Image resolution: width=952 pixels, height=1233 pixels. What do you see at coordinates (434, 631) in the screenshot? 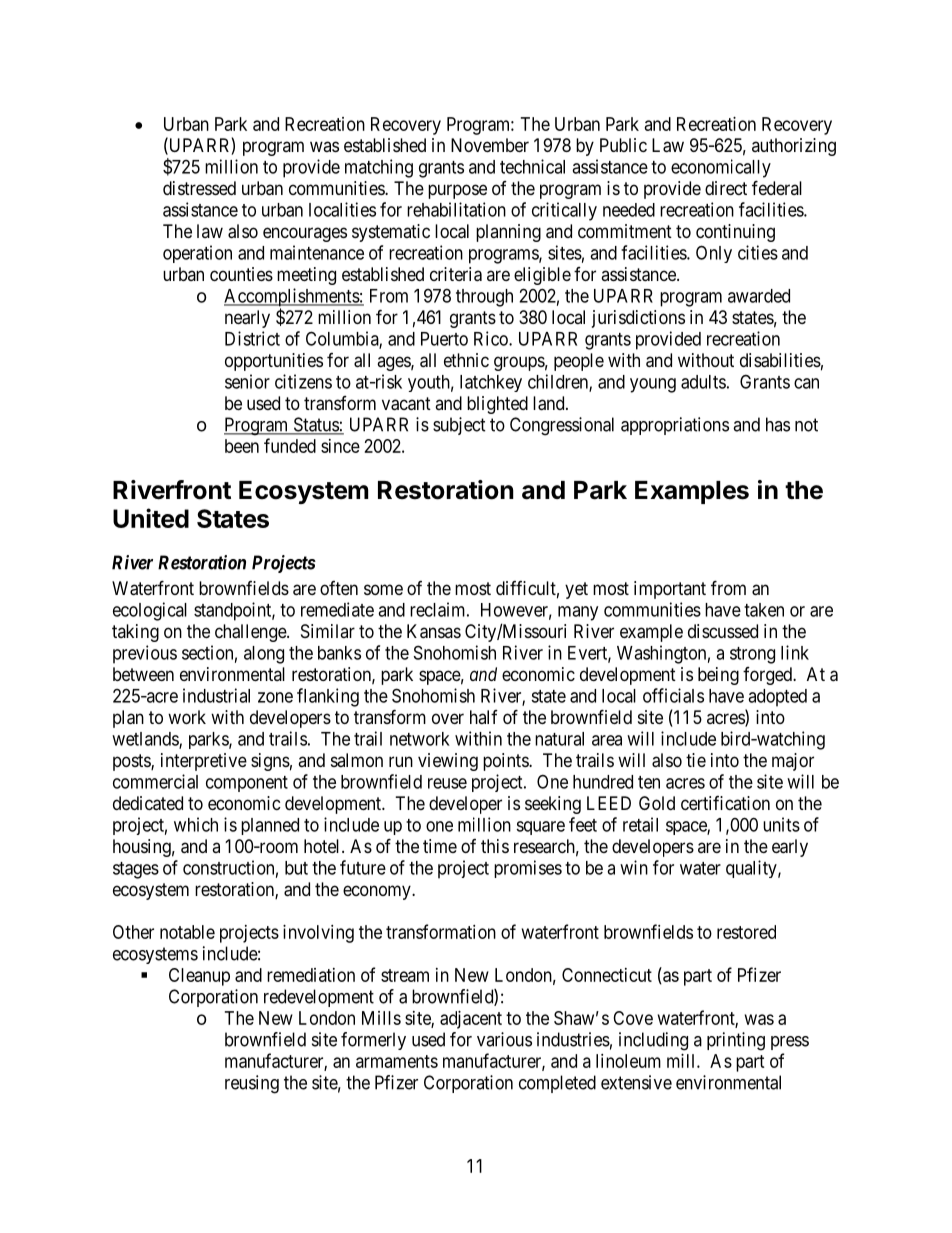
I see `Kansas` at bounding box center [434, 631].
